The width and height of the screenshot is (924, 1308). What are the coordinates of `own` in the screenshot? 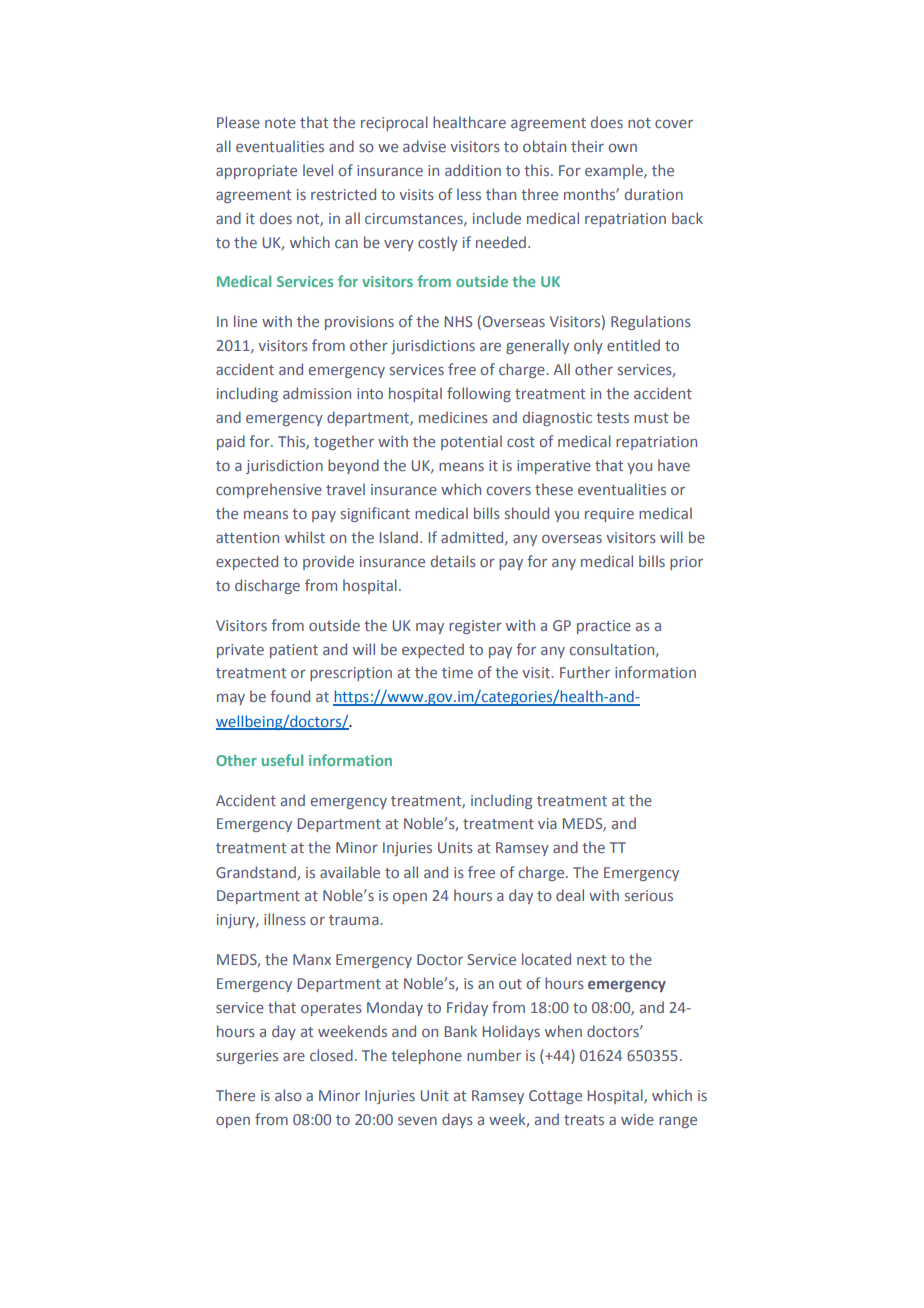 It's located at (623, 147).
